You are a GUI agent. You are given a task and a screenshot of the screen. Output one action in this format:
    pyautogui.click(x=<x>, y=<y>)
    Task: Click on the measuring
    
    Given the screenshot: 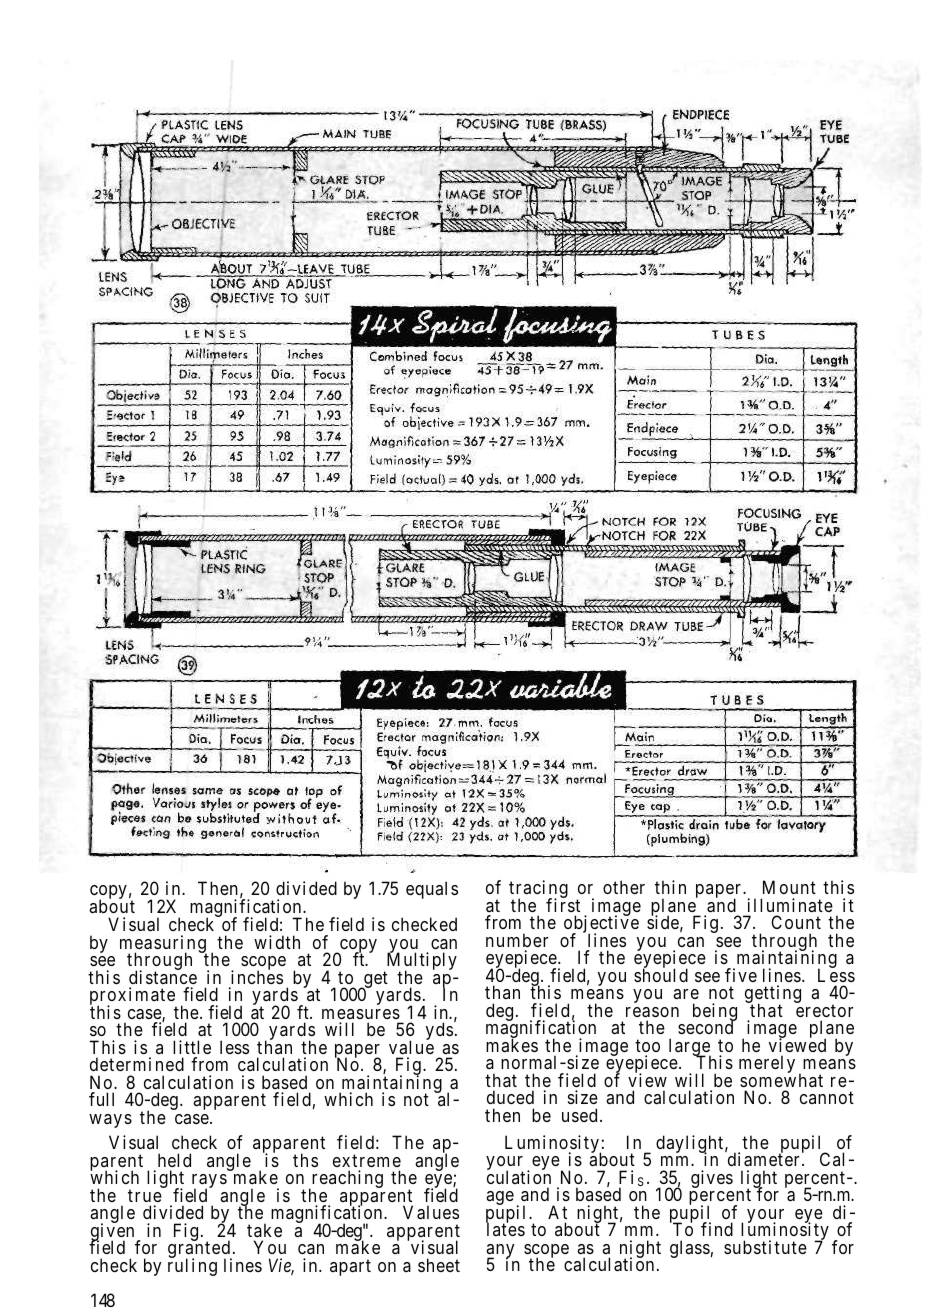 What is the action you would take?
    pyautogui.click(x=163, y=945)
